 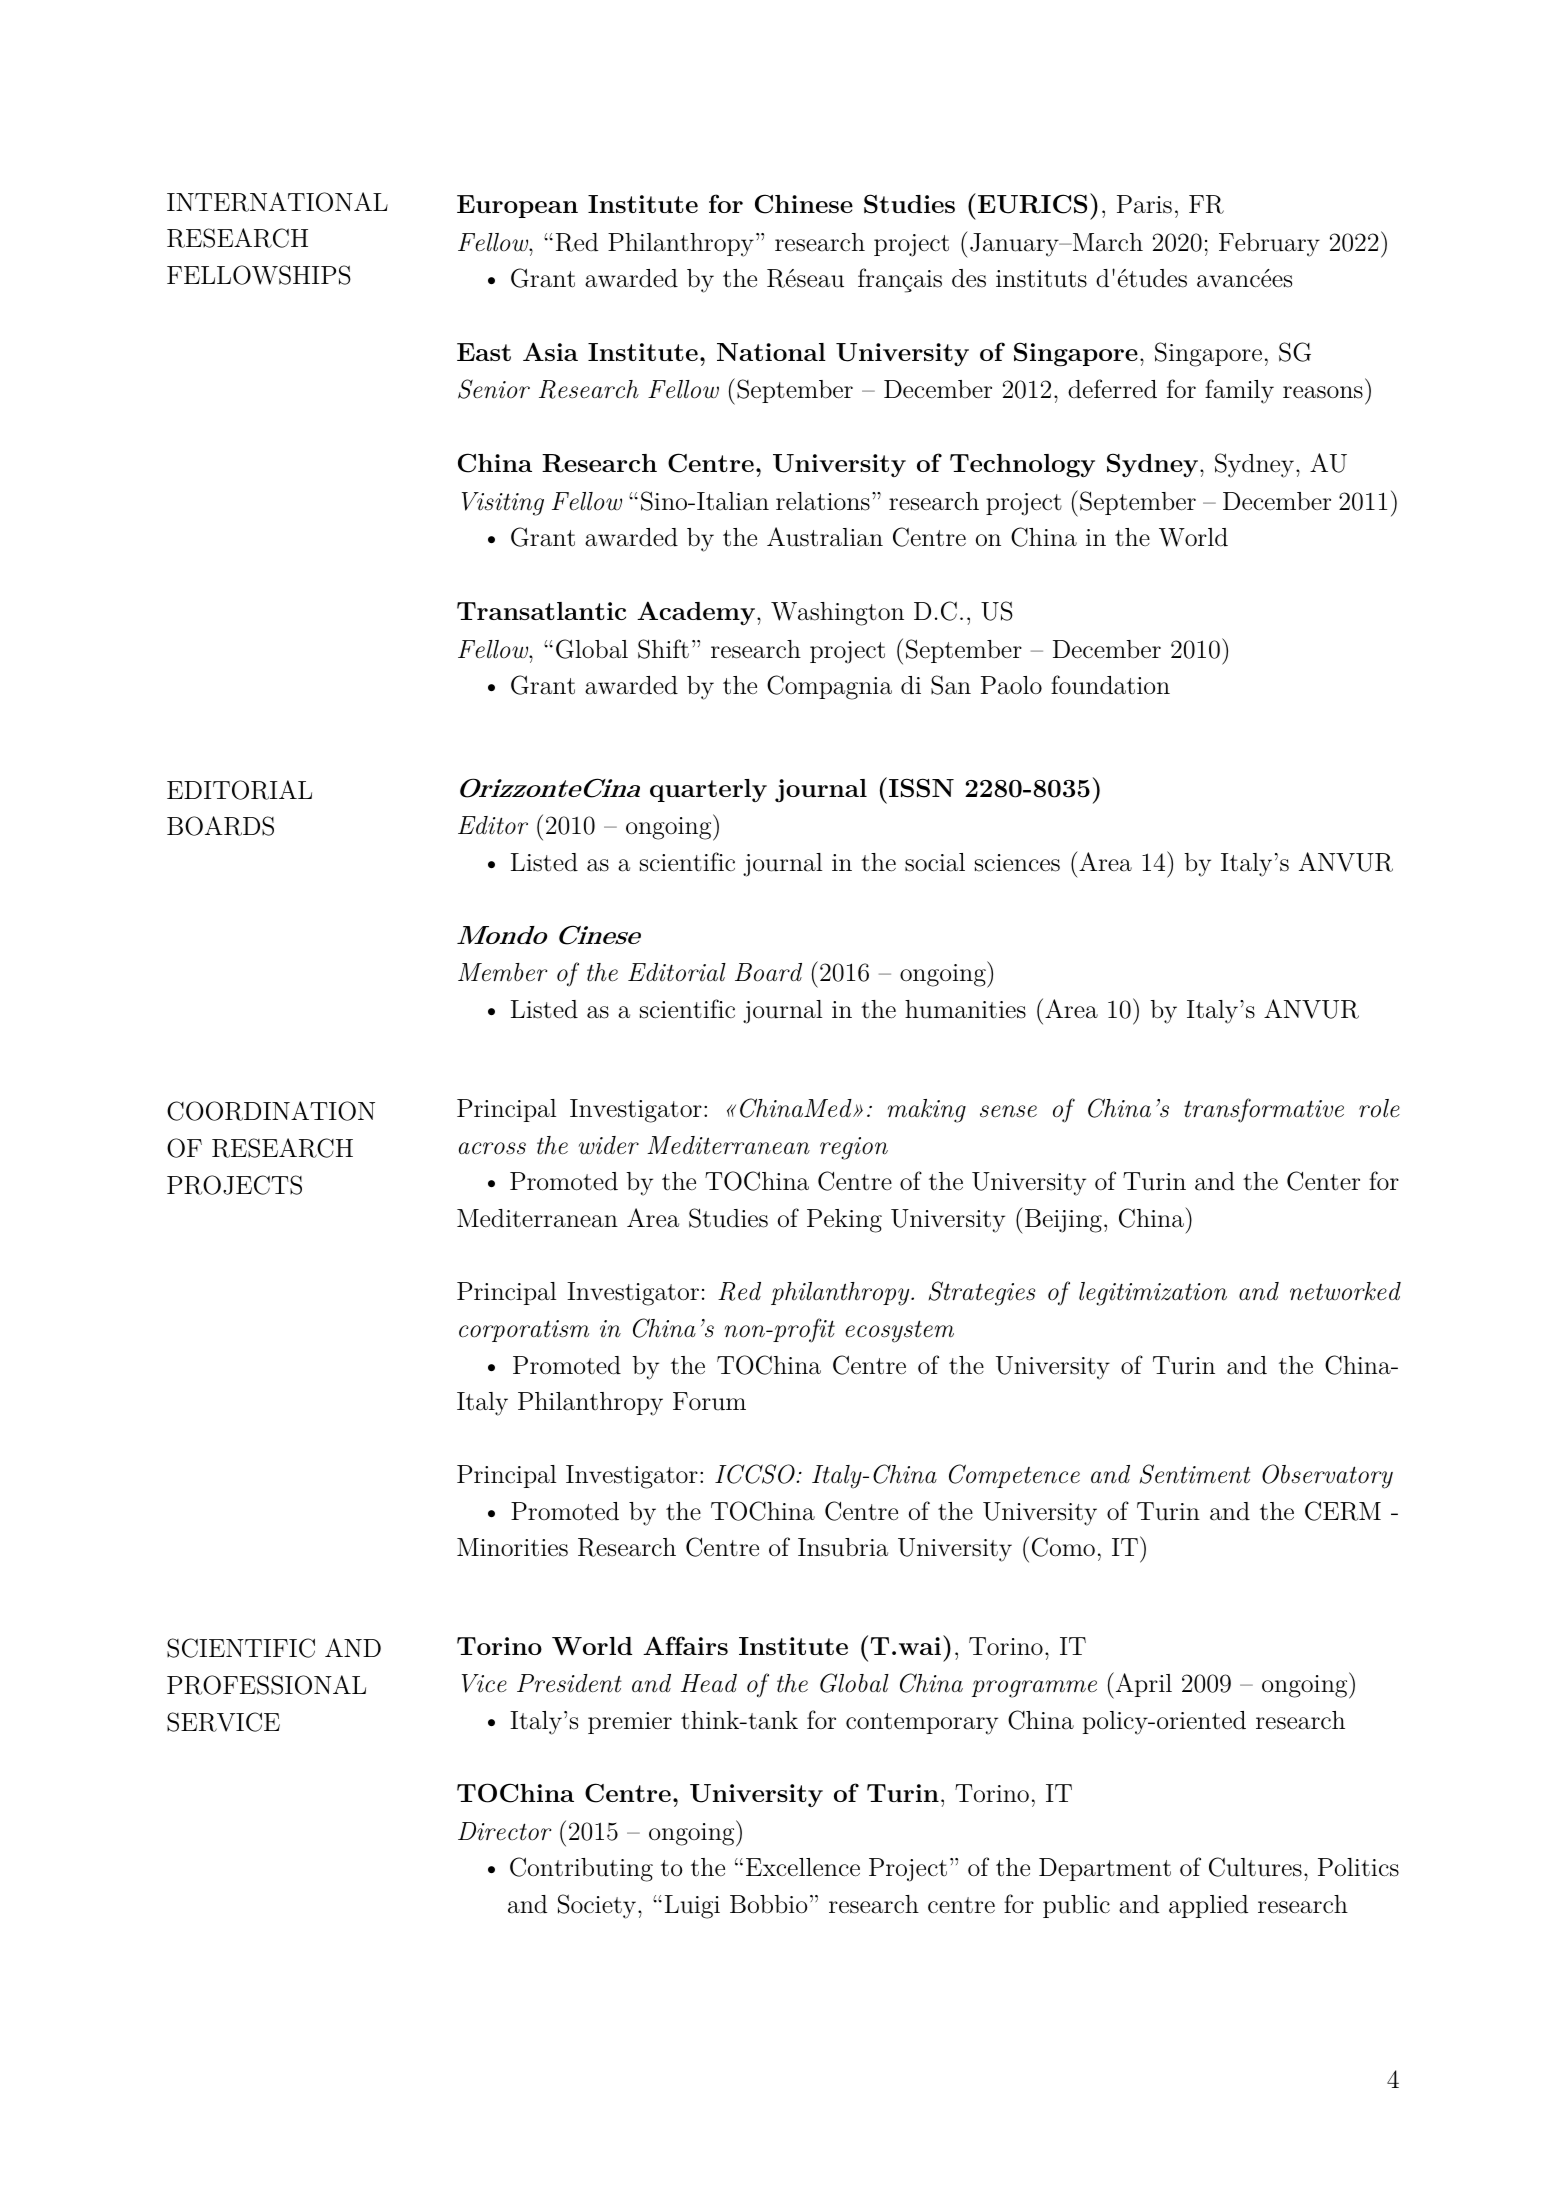 I want to click on Chinese, so click(x=804, y=204).
